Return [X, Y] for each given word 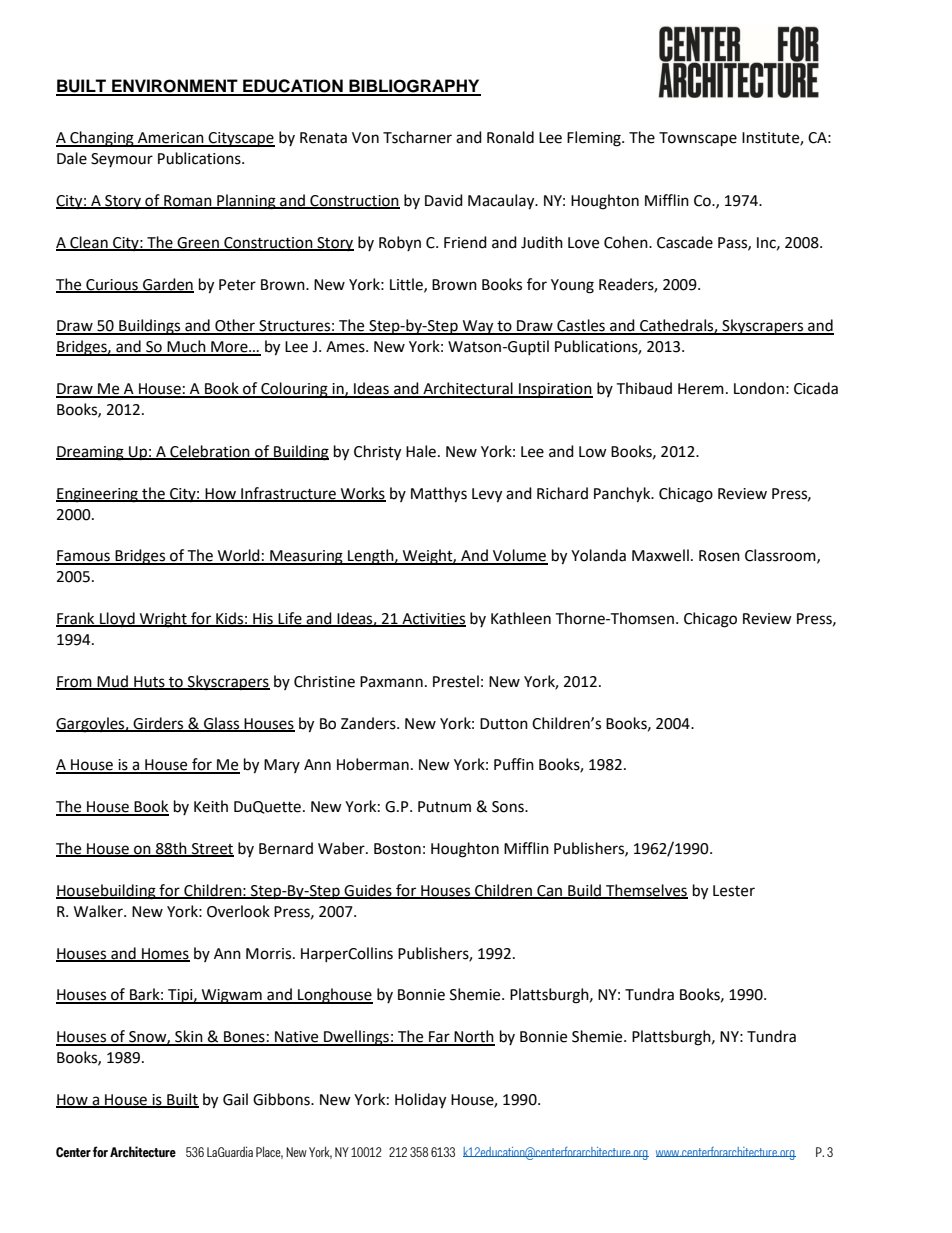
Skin [189, 1037]
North [474, 1037]
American [171, 139]
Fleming [595, 139]
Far [439, 1038]
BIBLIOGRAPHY [414, 87]
